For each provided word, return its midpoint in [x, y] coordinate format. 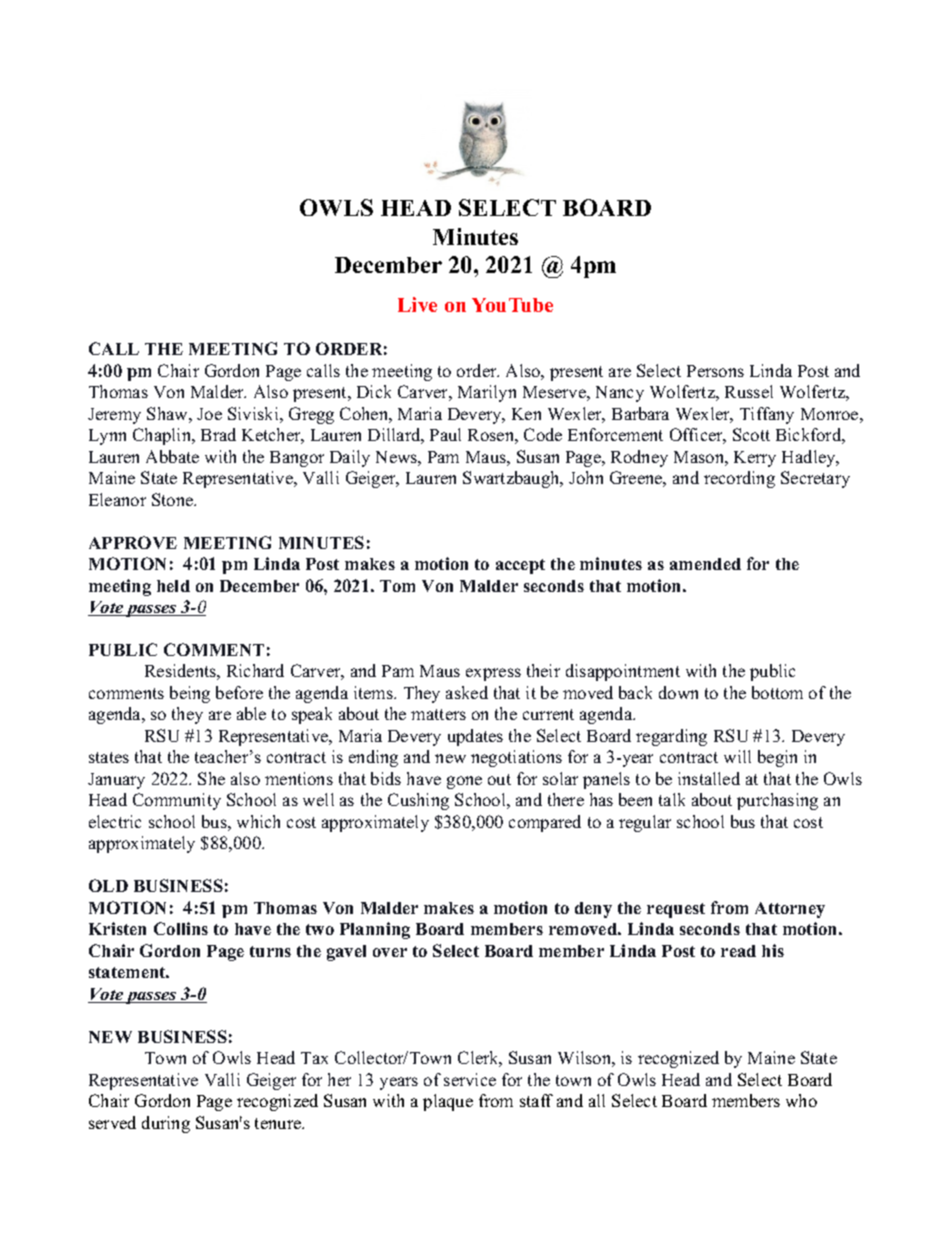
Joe [209, 414]
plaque [448, 1102]
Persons [715, 371]
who [801, 1100]
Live [417, 304]
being [190, 694]
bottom [777, 692]
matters [438, 714]
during [166, 1124]
